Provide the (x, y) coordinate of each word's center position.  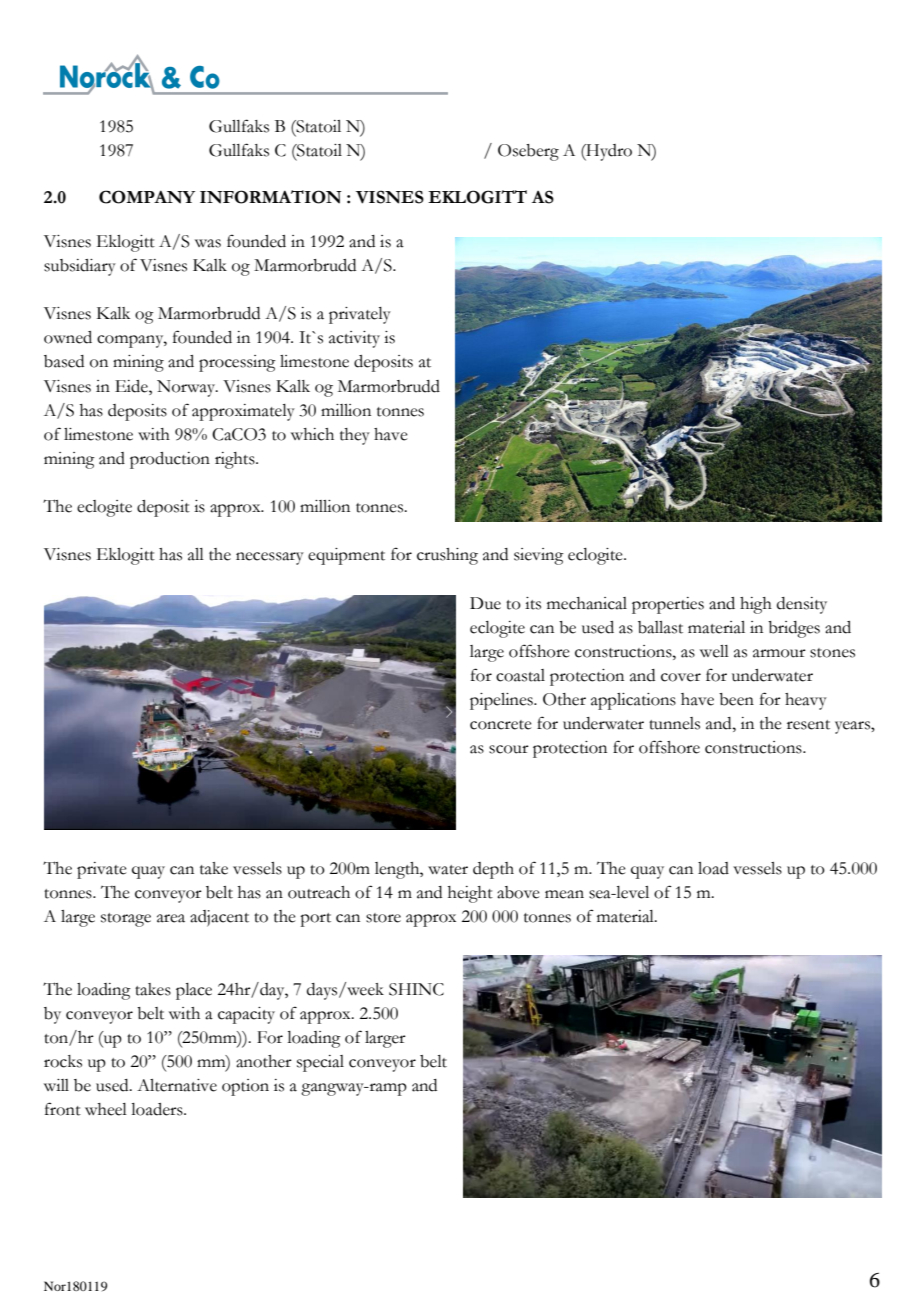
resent (808, 725)
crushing (447, 556)
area (171, 918)
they (355, 436)
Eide (132, 386)
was (208, 243)
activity (354, 339)
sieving (539, 556)
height (470, 894)
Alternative (177, 1085)
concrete (501, 725)
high (756, 605)
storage (126, 920)
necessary (270, 558)
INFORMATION (270, 197)
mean (564, 894)
